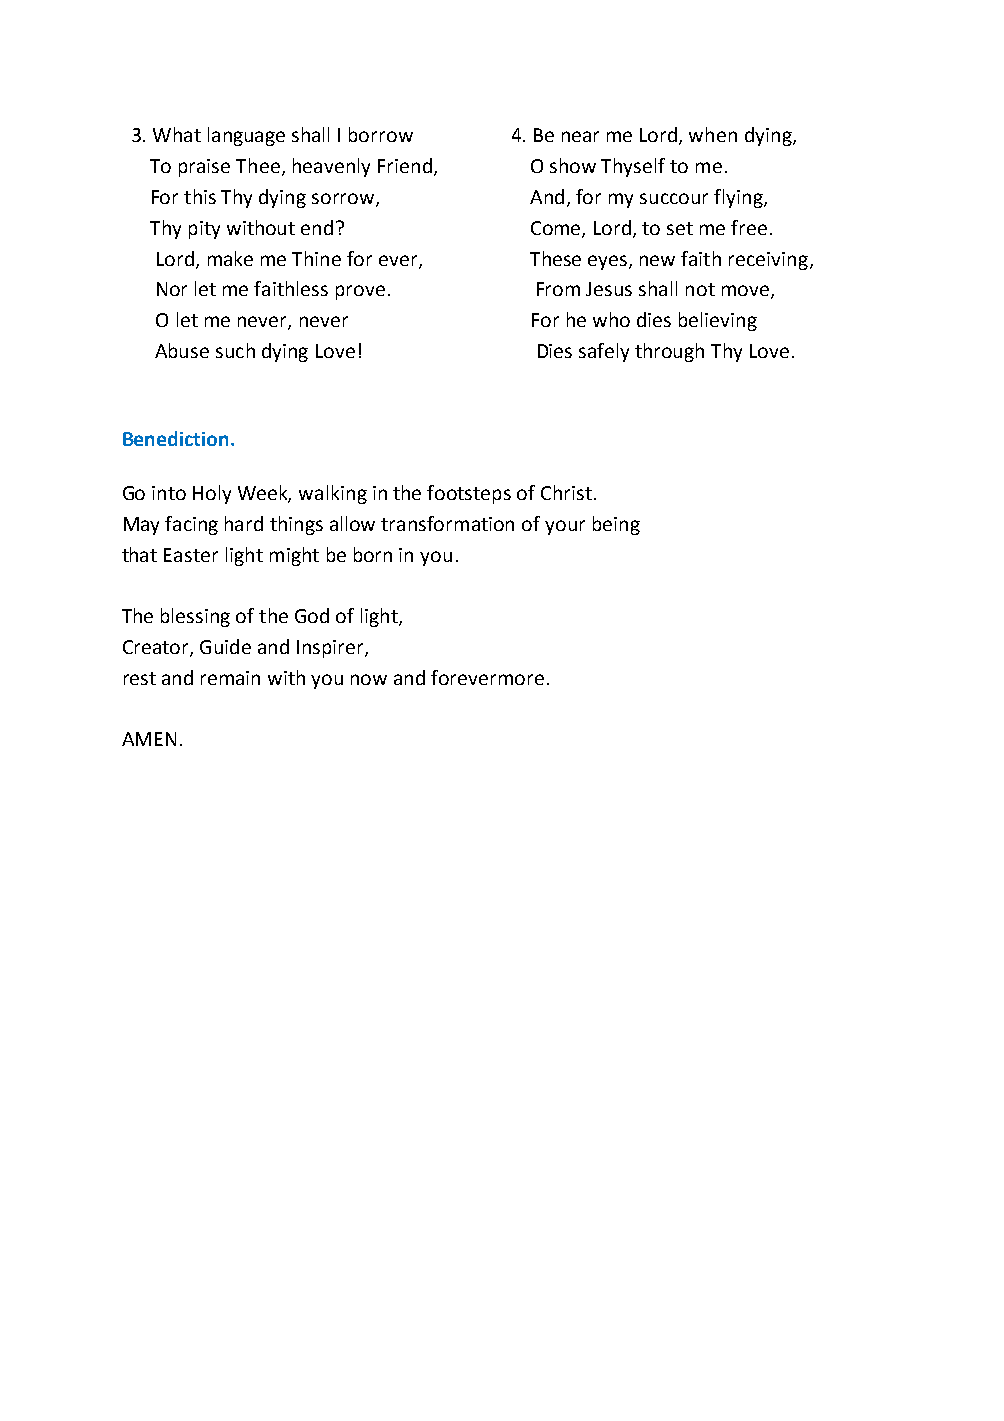 The width and height of the document is (1004, 1421). Describe the element at coordinates (713, 134) in the document. I see `when` at that location.
